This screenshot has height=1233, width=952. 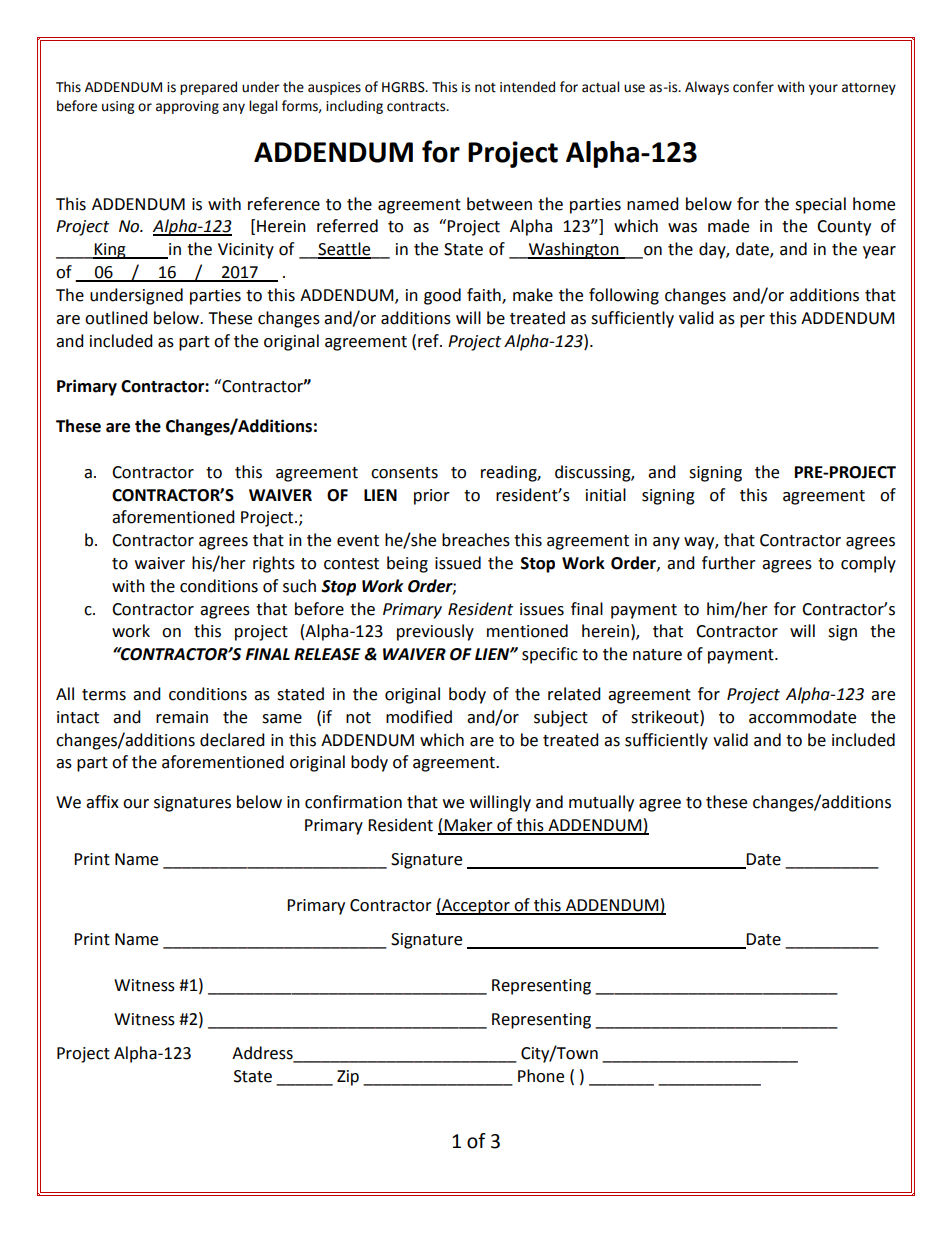 What do you see at coordinates (601, 803) in the screenshot?
I see `mutually` at bounding box center [601, 803].
